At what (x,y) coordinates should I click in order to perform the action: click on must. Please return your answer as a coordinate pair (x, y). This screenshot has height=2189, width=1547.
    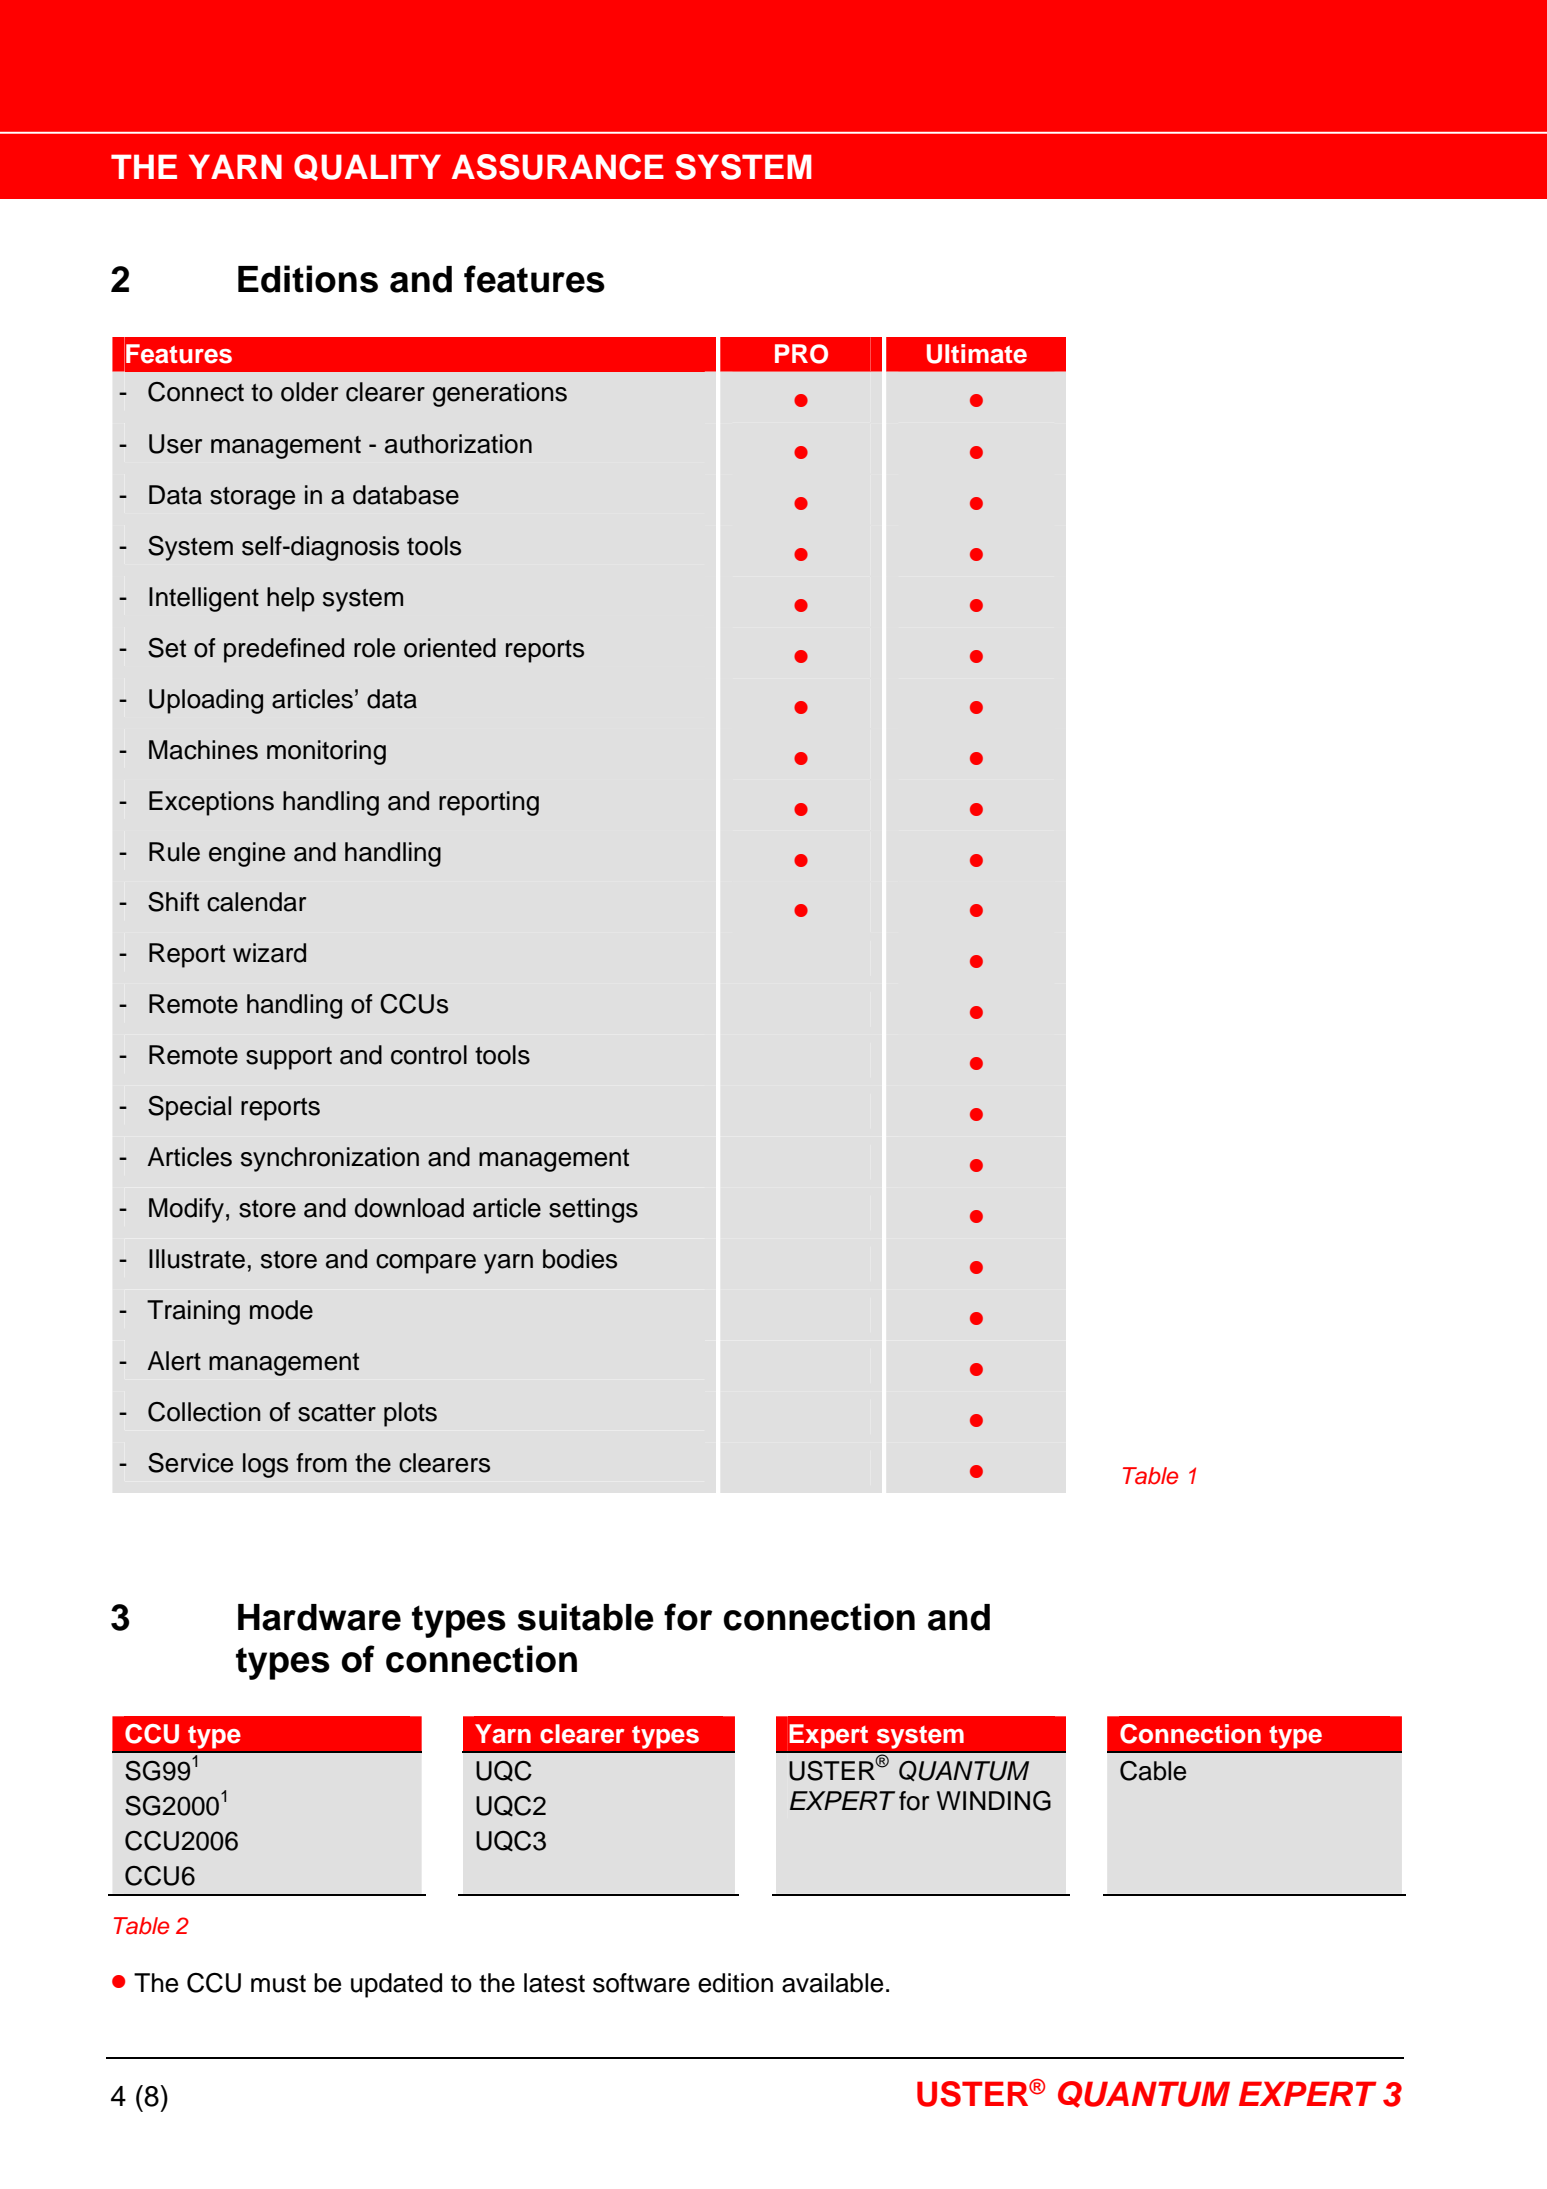
    Looking at the image, I should click on (278, 1984).
